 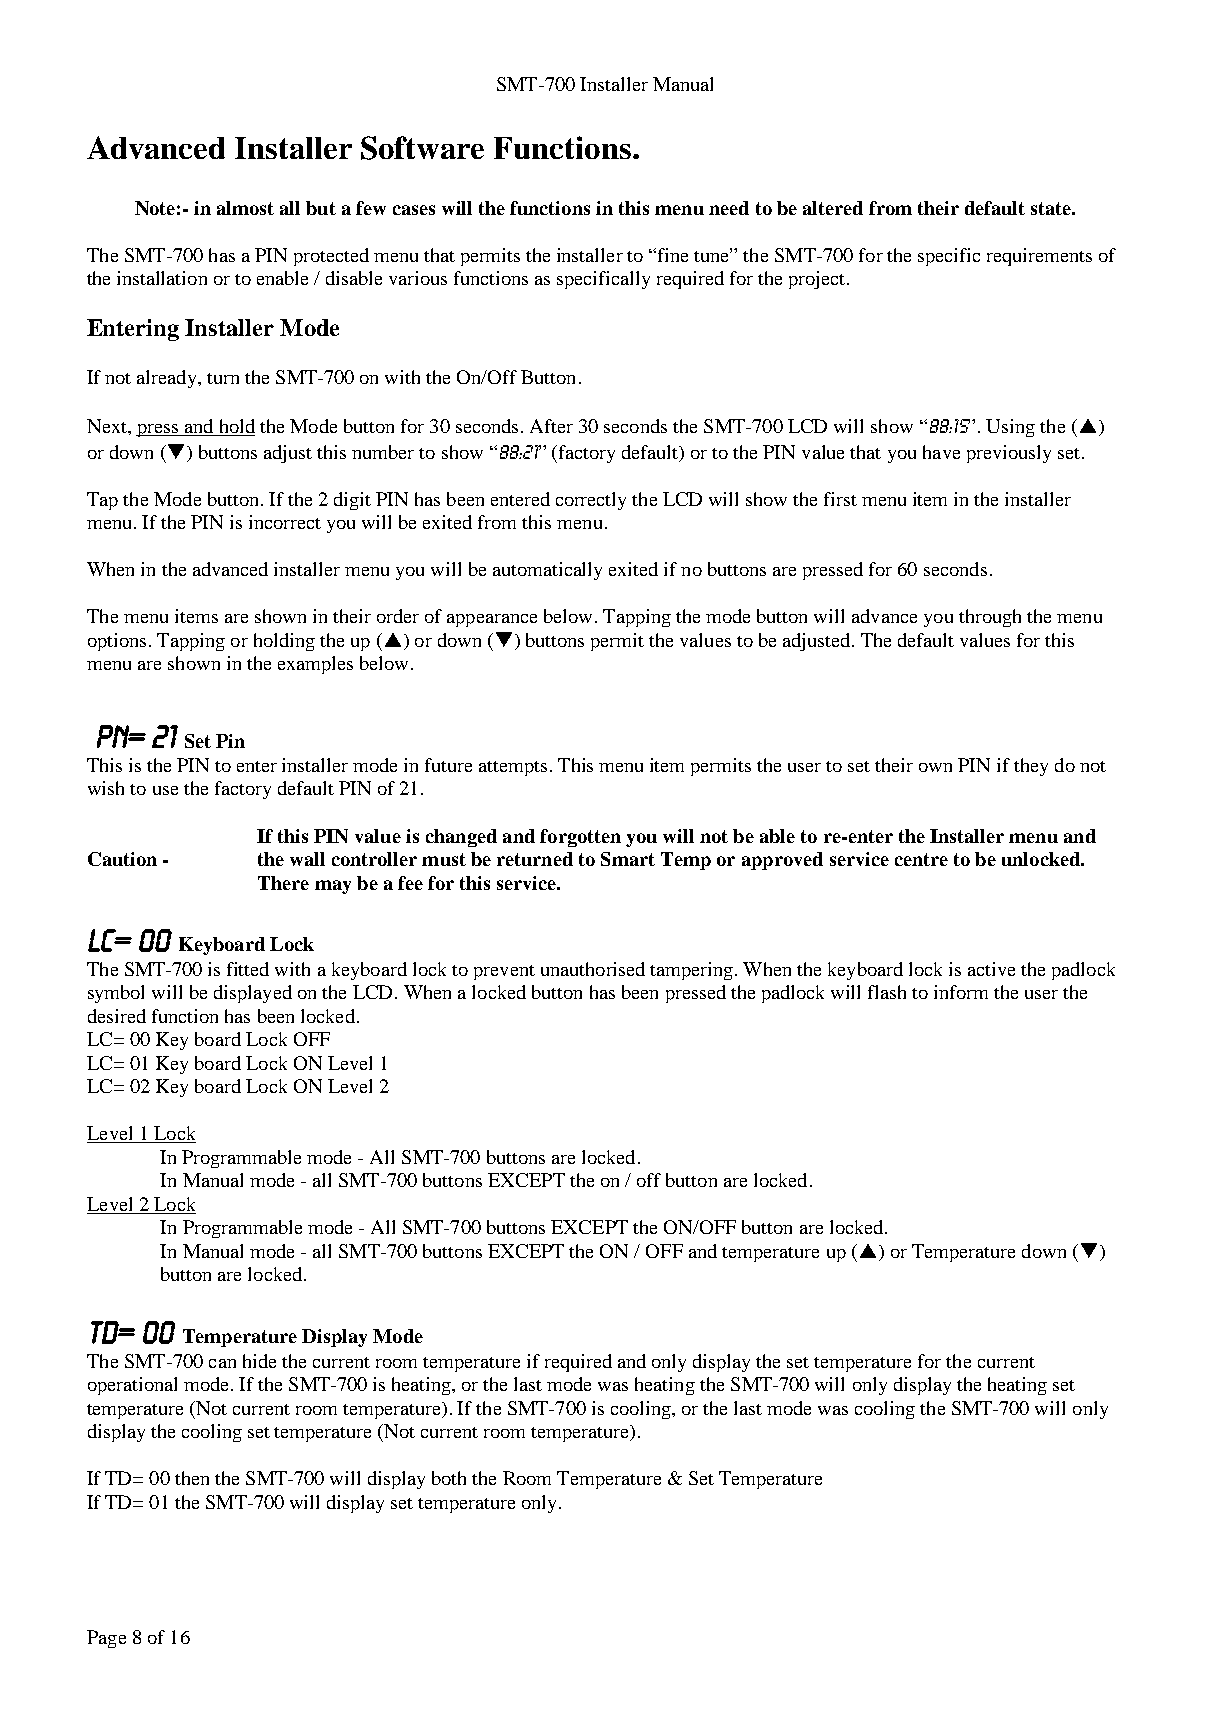 I want to click on altered, so click(x=833, y=208).
